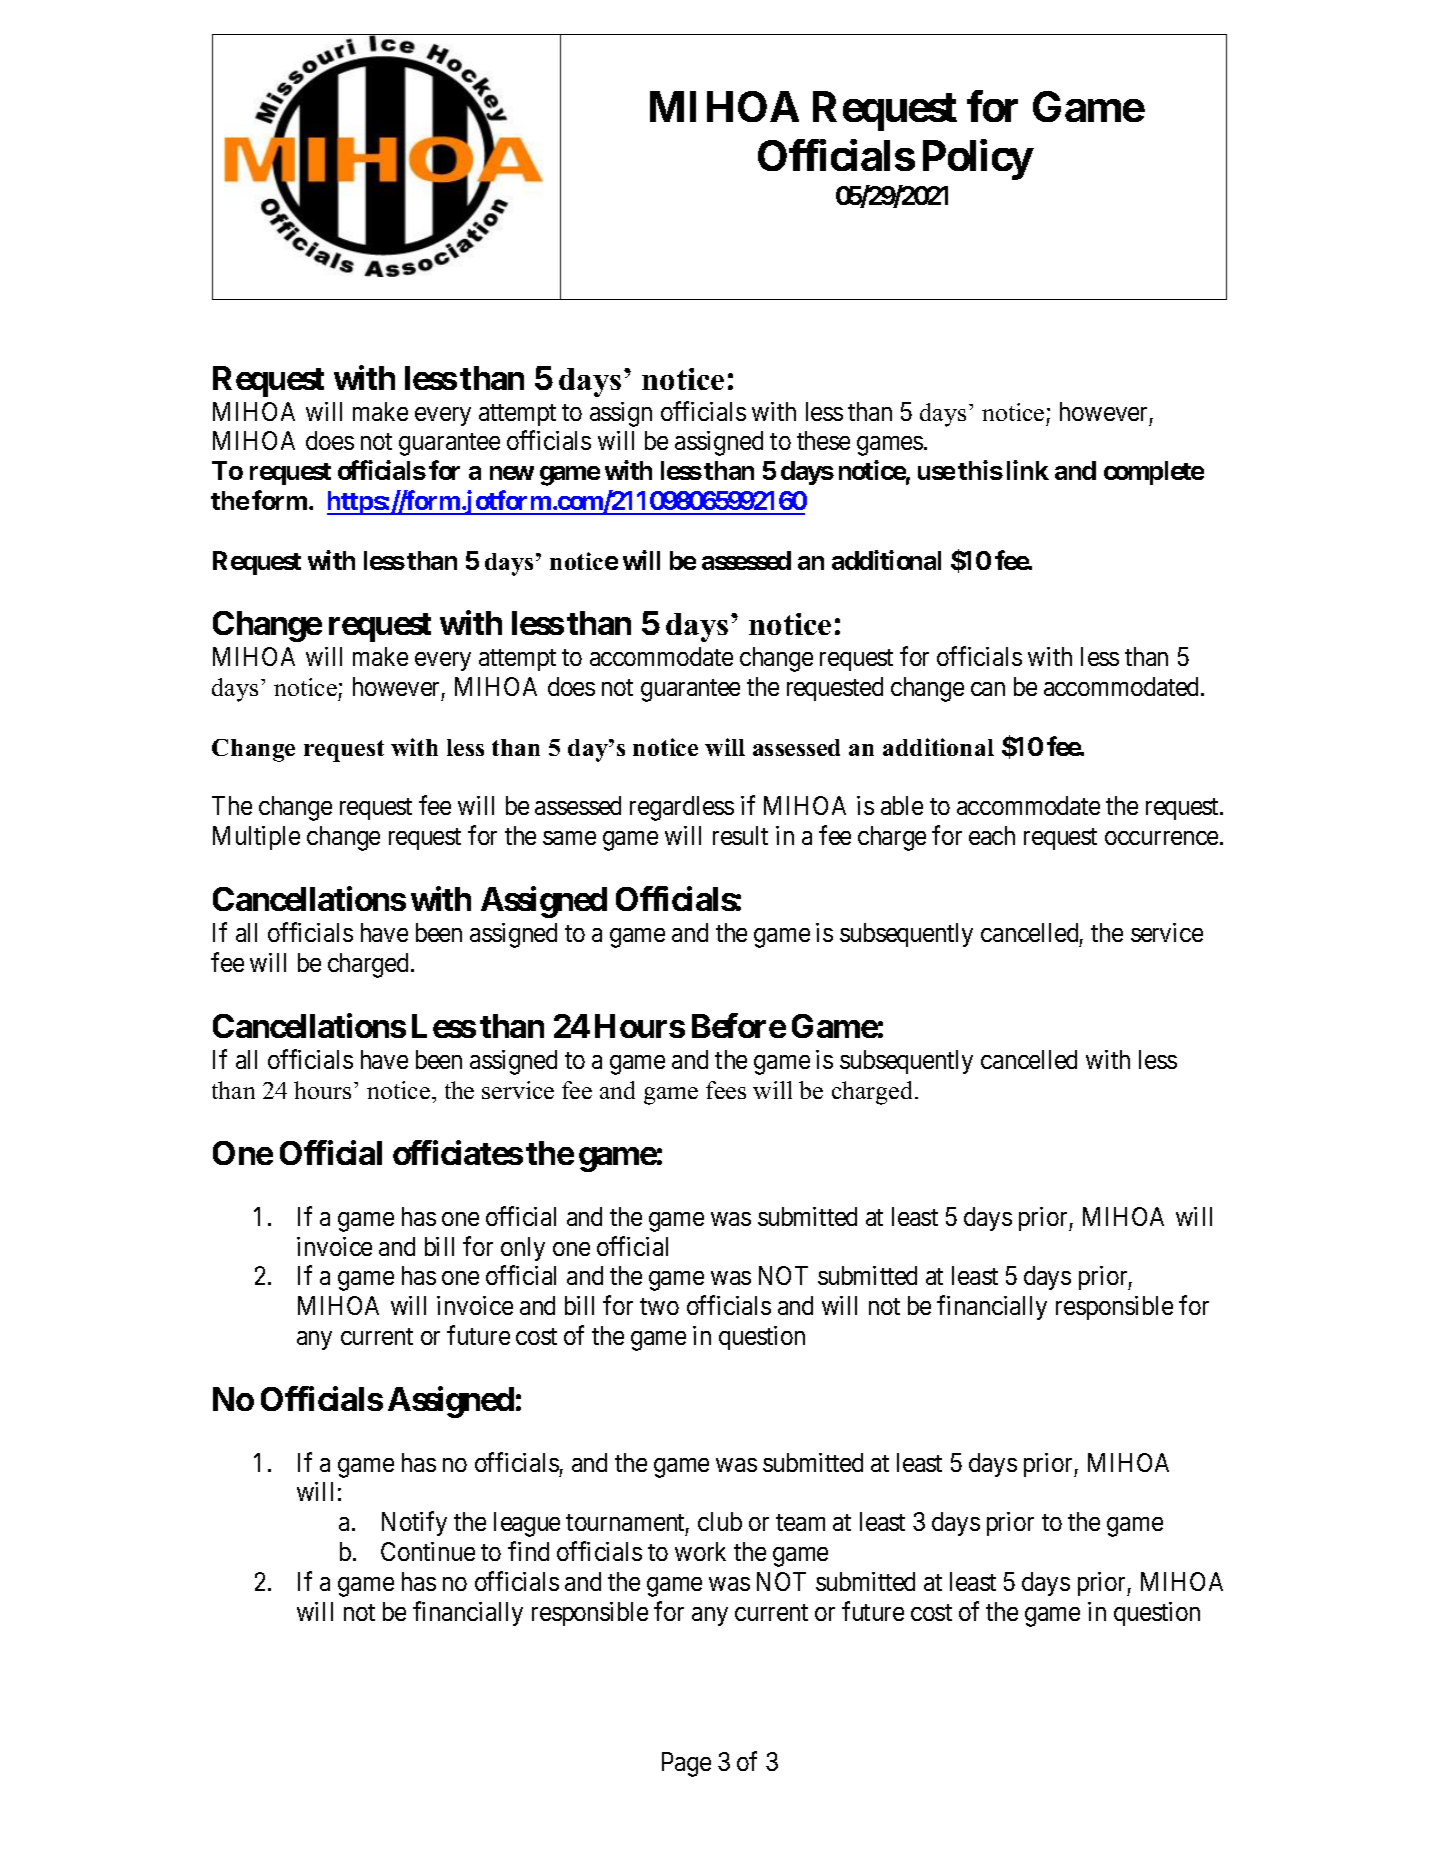 This screenshot has height=1861, width=1438. Describe the element at coordinates (1028, 470) in the screenshot. I see `link` at that location.
